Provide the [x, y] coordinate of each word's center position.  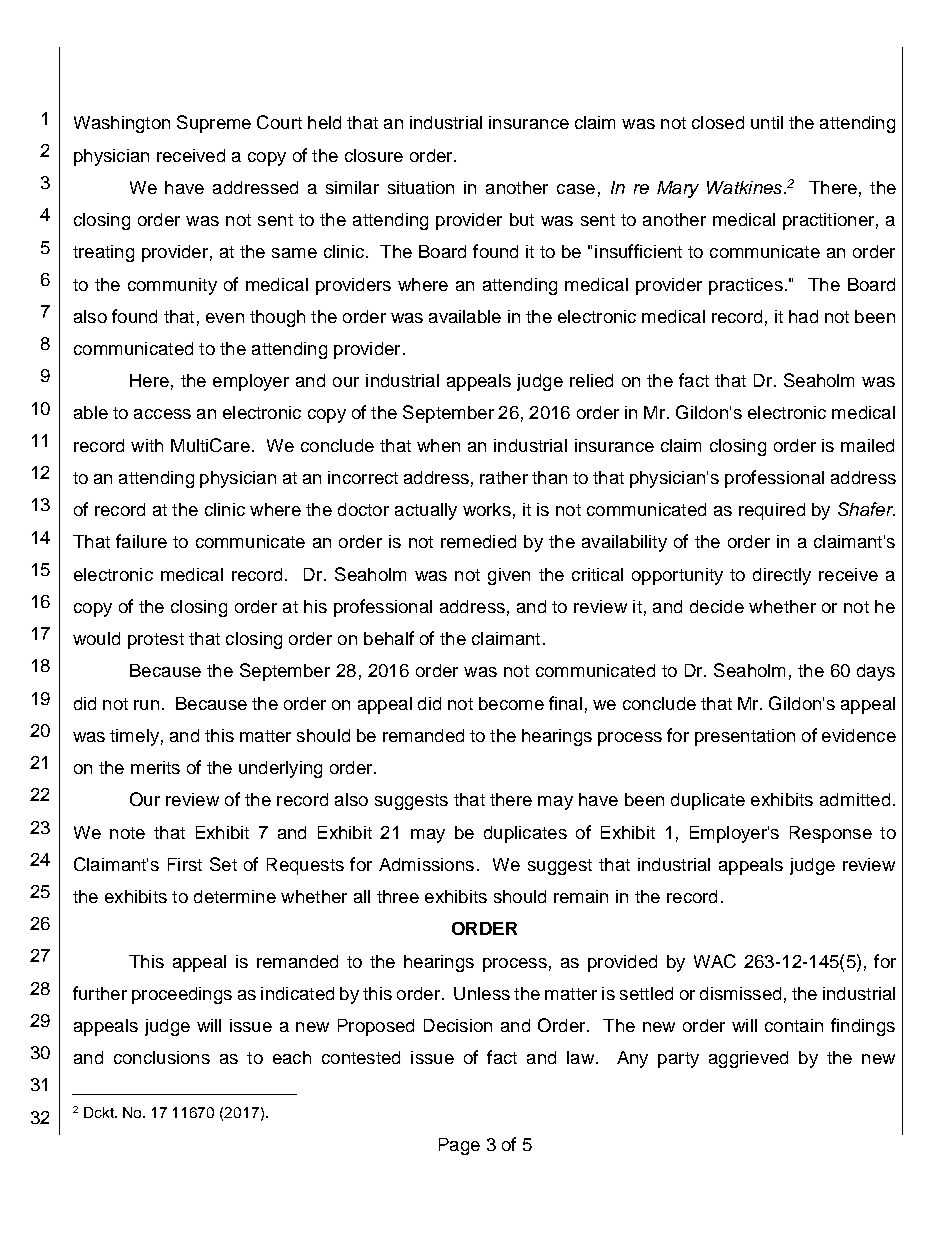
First [185, 864]
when [438, 445]
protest [156, 641]
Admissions [426, 864]
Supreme [214, 124]
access [162, 414]
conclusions [162, 1057]
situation [421, 187]
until [767, 122]
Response [831, 834]
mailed [867, 445]
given [509, 576]
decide [717, 606]
